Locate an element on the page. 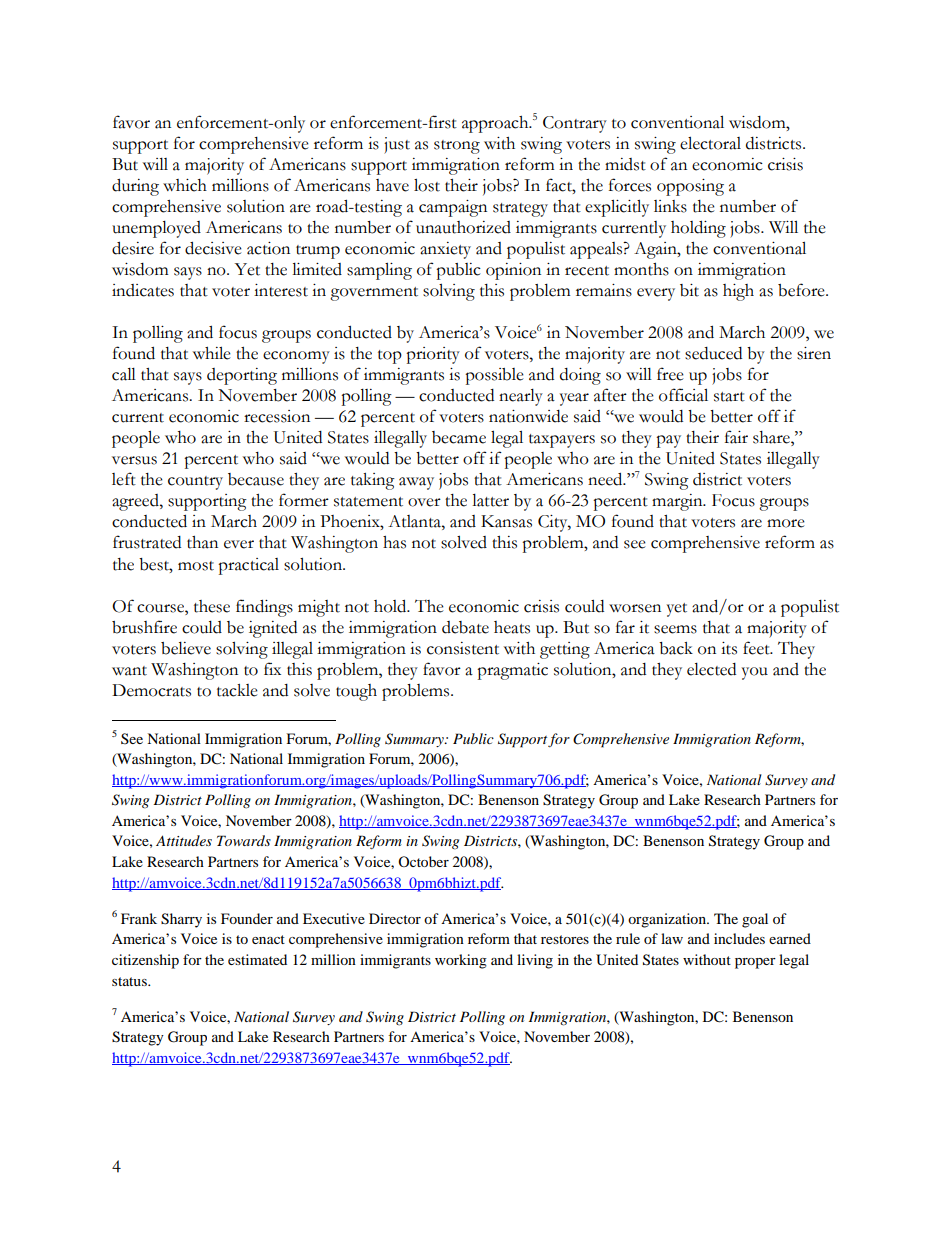  which is located at coordinates (185, 185).
